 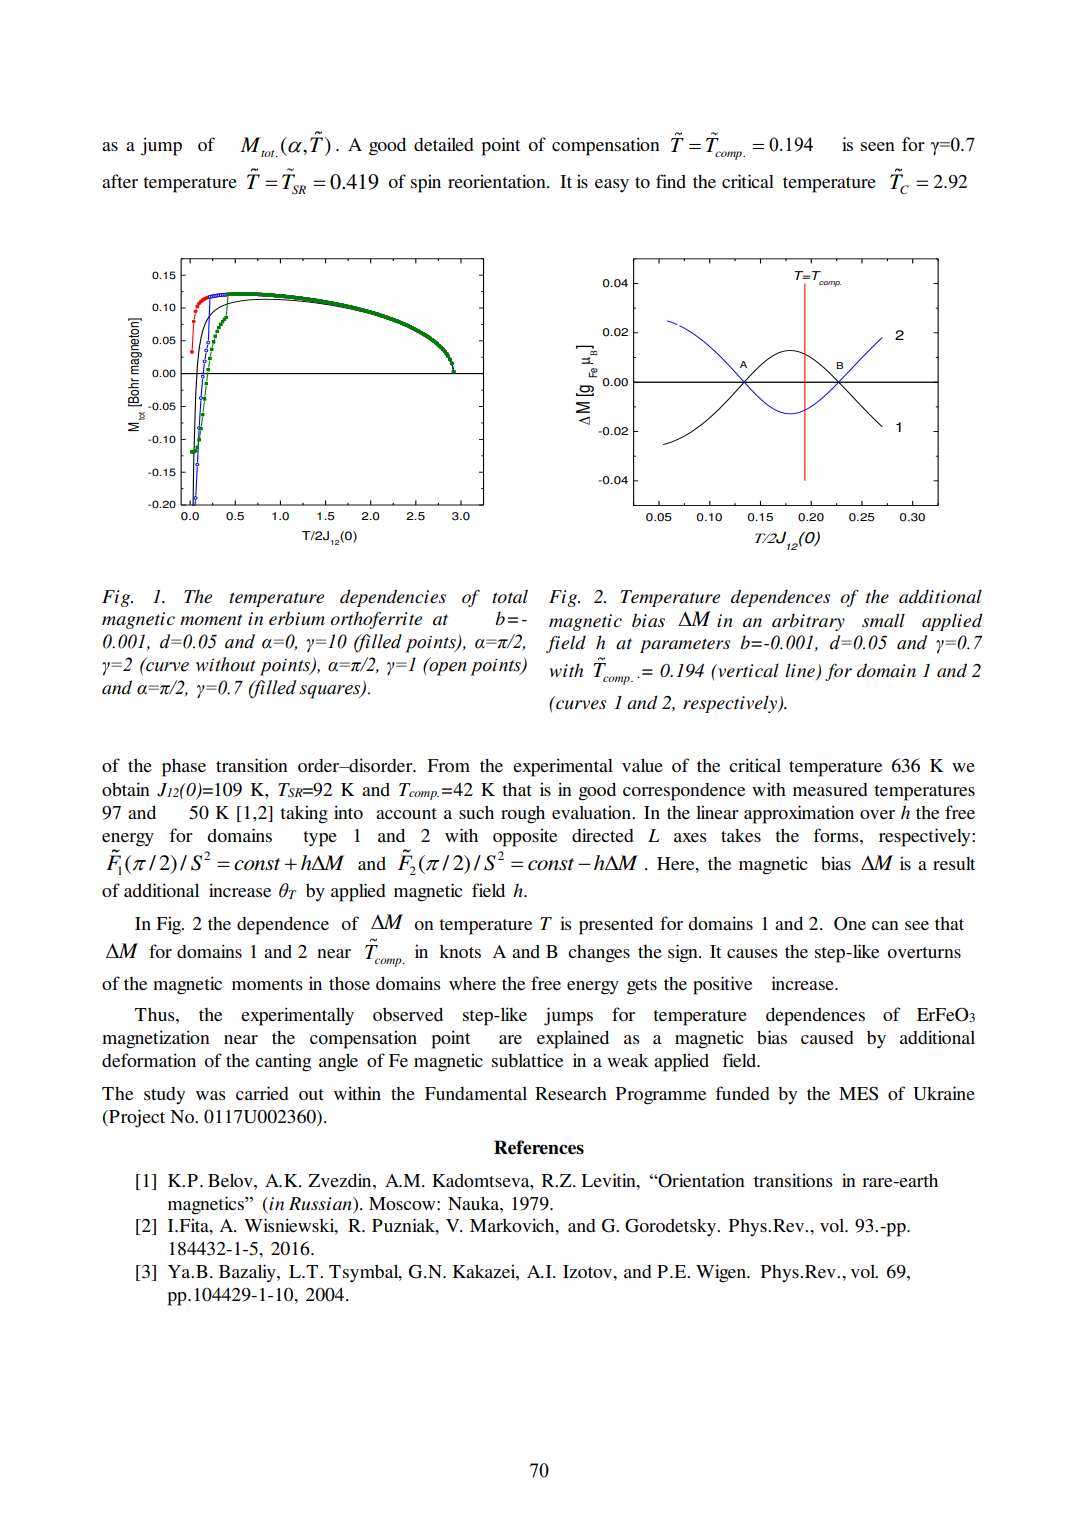 I want to click on changes, so click(x=599, y=954).
